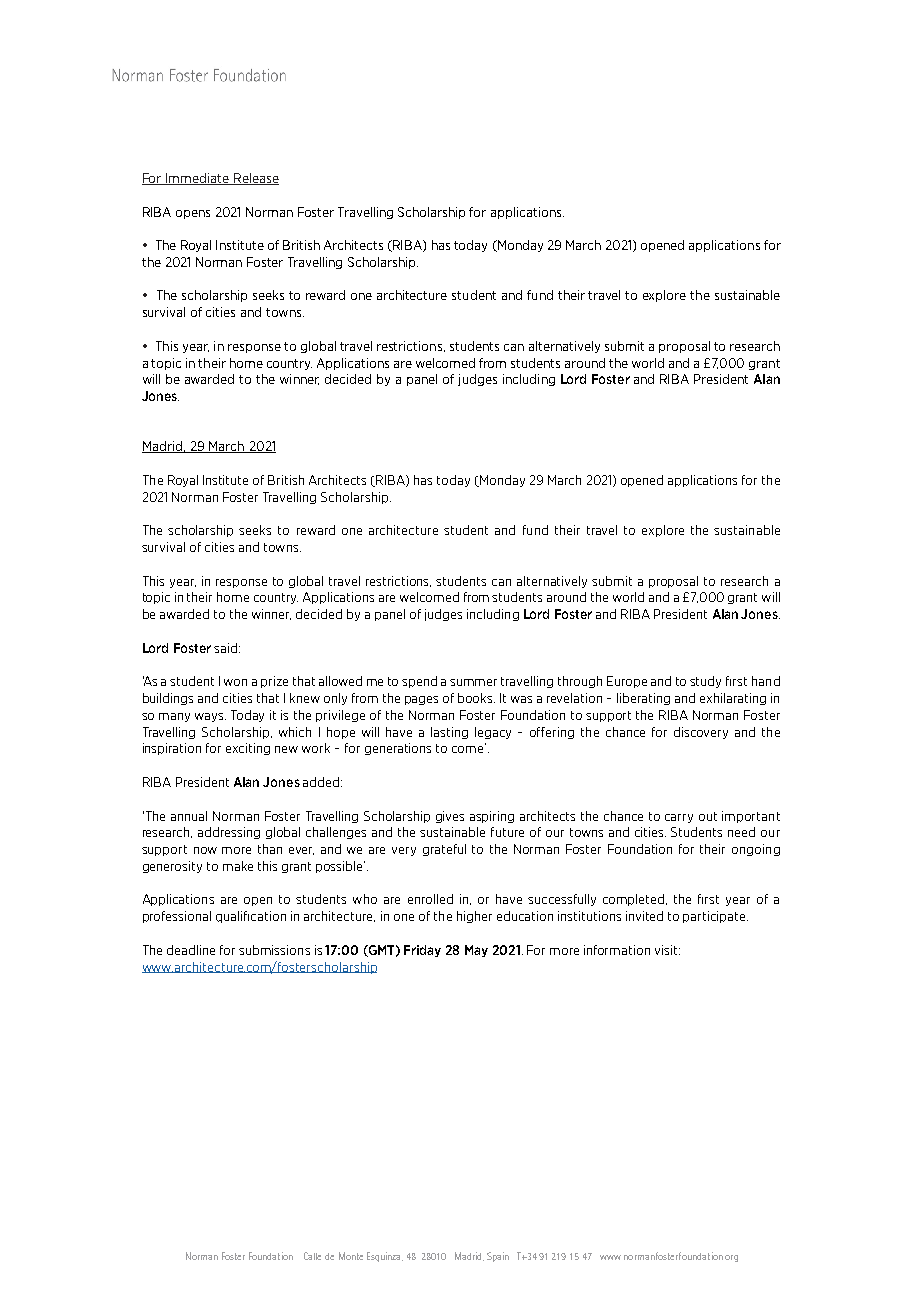 The image size is (924, 1308). What do you see at coordinates (312, 1256) in the image?
I see `Calle` at bounding box center [312, 1256].
